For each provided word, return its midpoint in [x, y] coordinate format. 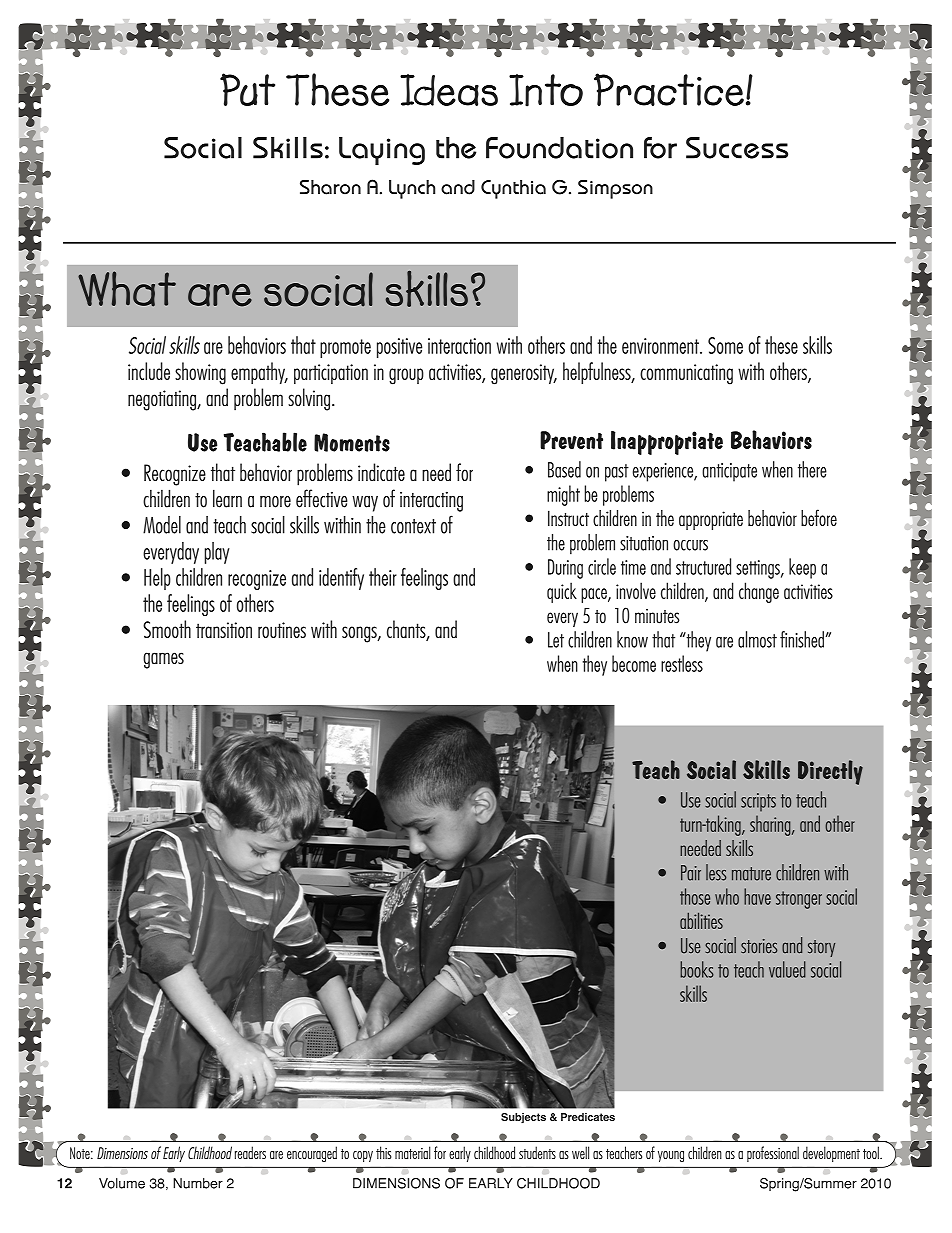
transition [224, 630]
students [537, 1152]
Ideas [449, 90]
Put [247, 89]
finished [802, 639]
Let [556, 640]
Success [737, 148]
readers [250, 1152]
